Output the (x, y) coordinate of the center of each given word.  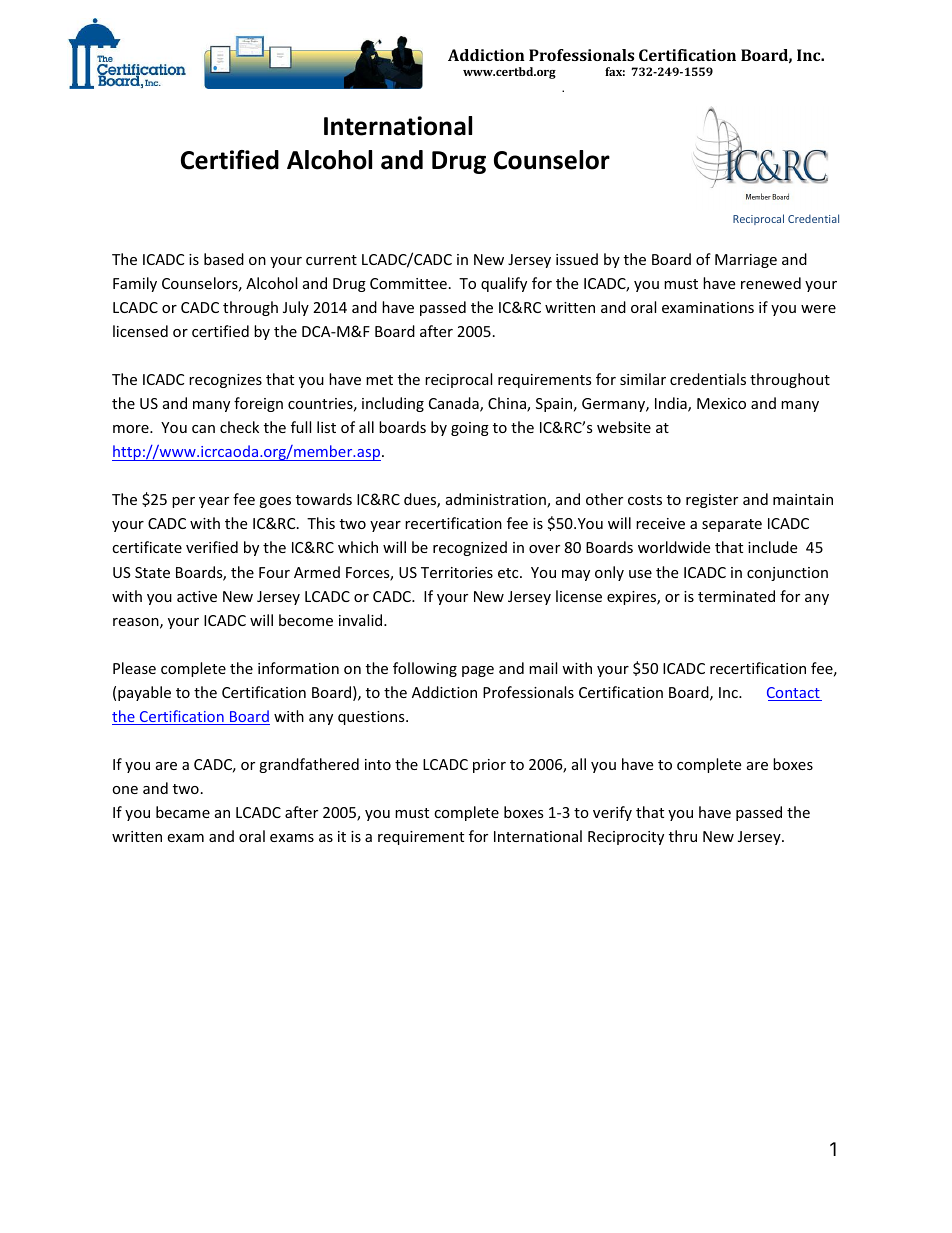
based (224, 259)
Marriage (746, 261)
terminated (736, 596)
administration (497, 500)
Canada (455, 404)
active (197, 596)
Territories (457, 572)
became (183, 812)
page (478, 671)
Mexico (721, 403)
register (712, 501)
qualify (504, 284)
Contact (794, 694)
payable (144, 693)
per (183, 502)
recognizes (225, 381)
